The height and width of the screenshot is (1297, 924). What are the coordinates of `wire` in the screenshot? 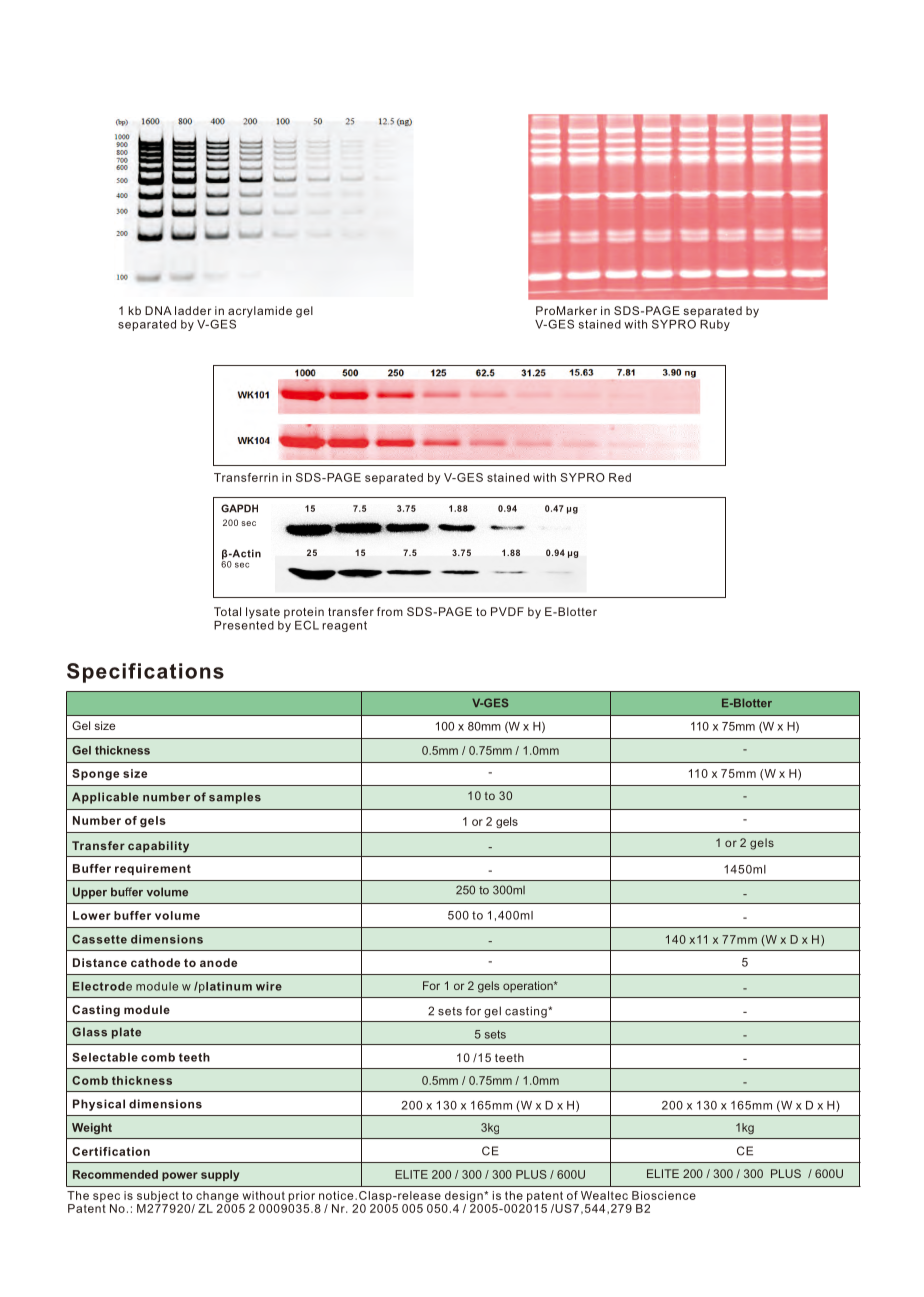 It's located at (269, 986).
